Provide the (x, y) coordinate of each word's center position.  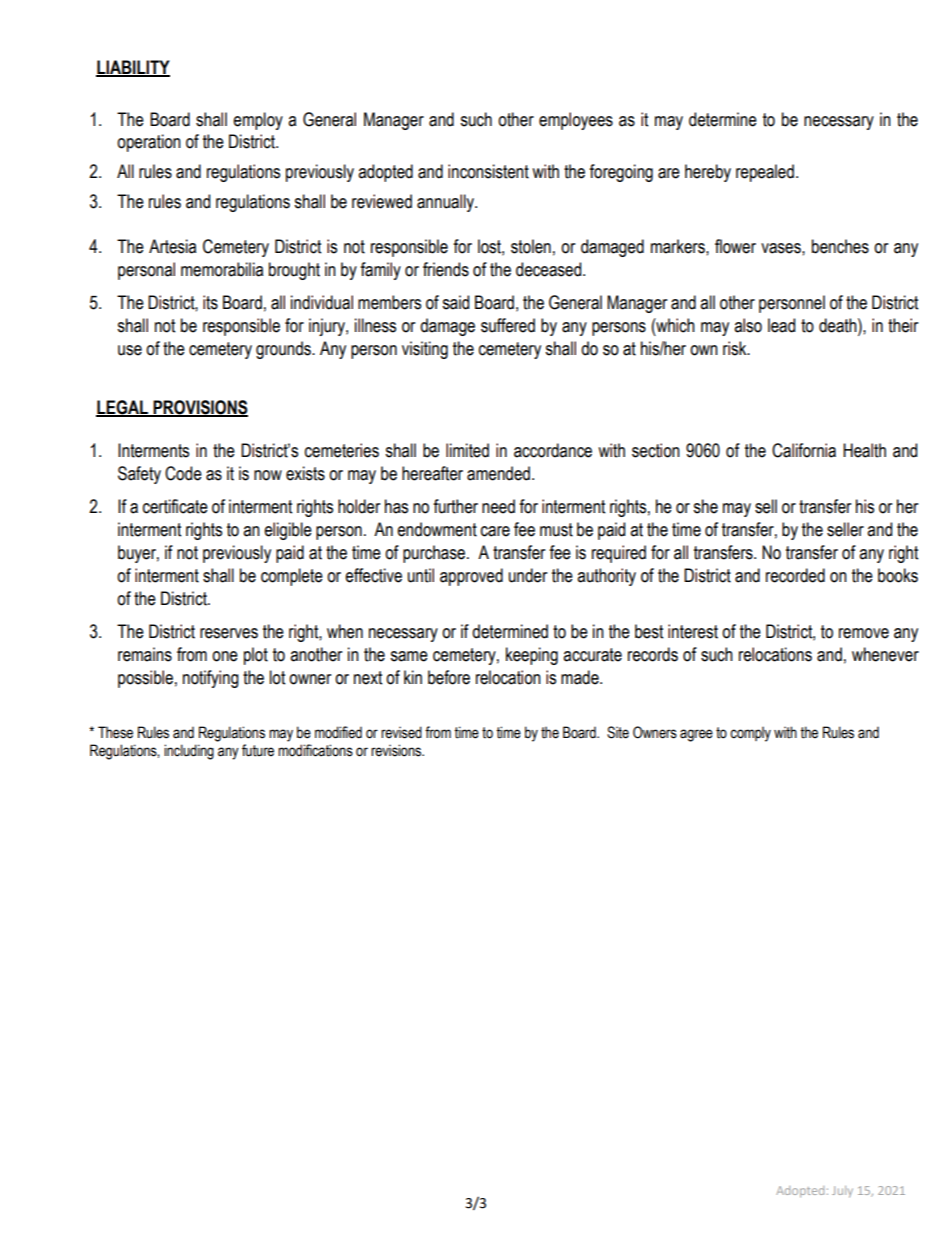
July (842, 1192)
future (258, 750)
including (189, 752)
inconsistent (488, 171)
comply (750, 734)
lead (781, 325)
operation (149, 143)
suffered (508, 325)
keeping (532, 656)
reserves (229, 633)
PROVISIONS (199, 408)
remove (864, 633)
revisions (397, 750)
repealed (765, 173)
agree (696, 735)
